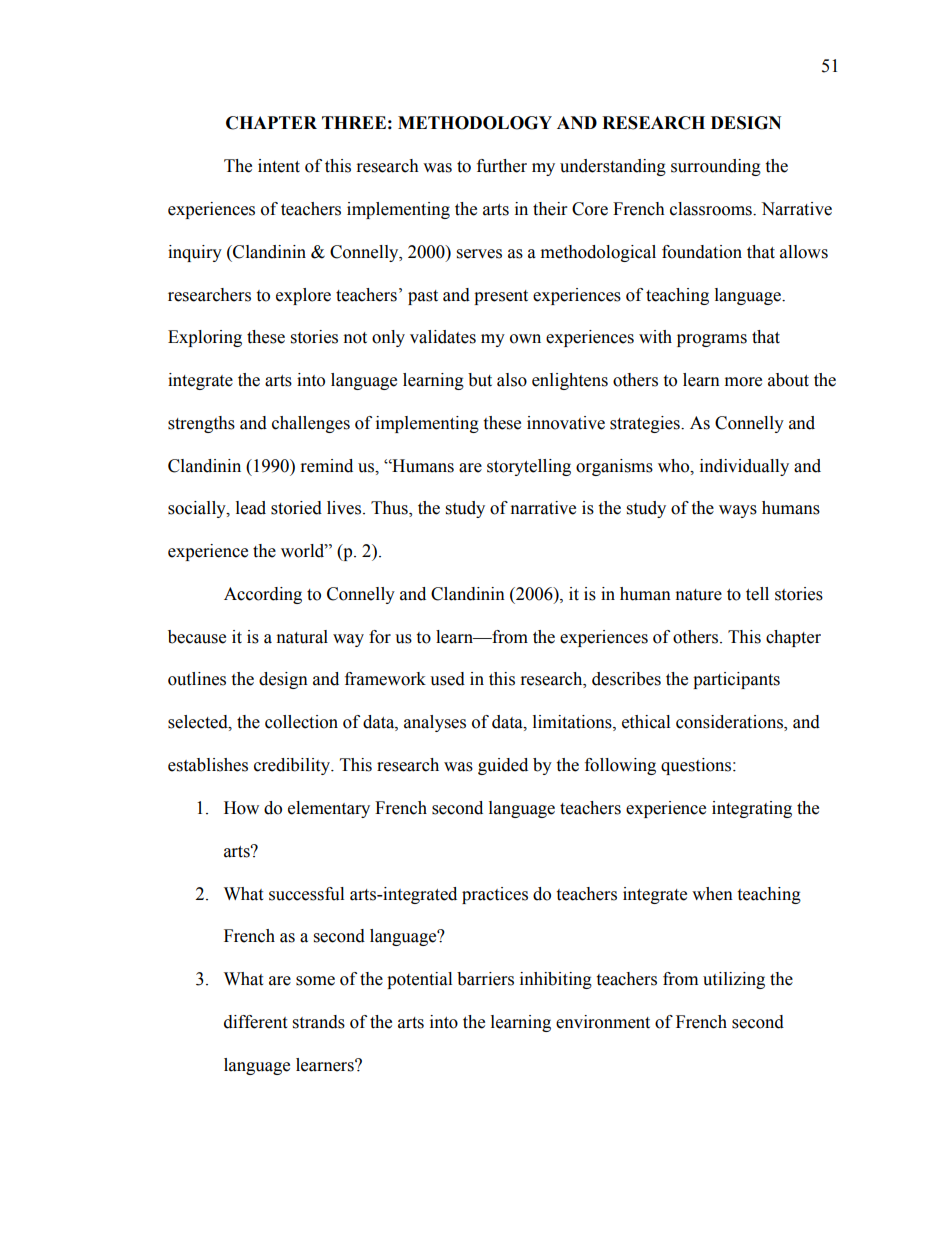  I want to click on Exploring, so click(205, 338).
